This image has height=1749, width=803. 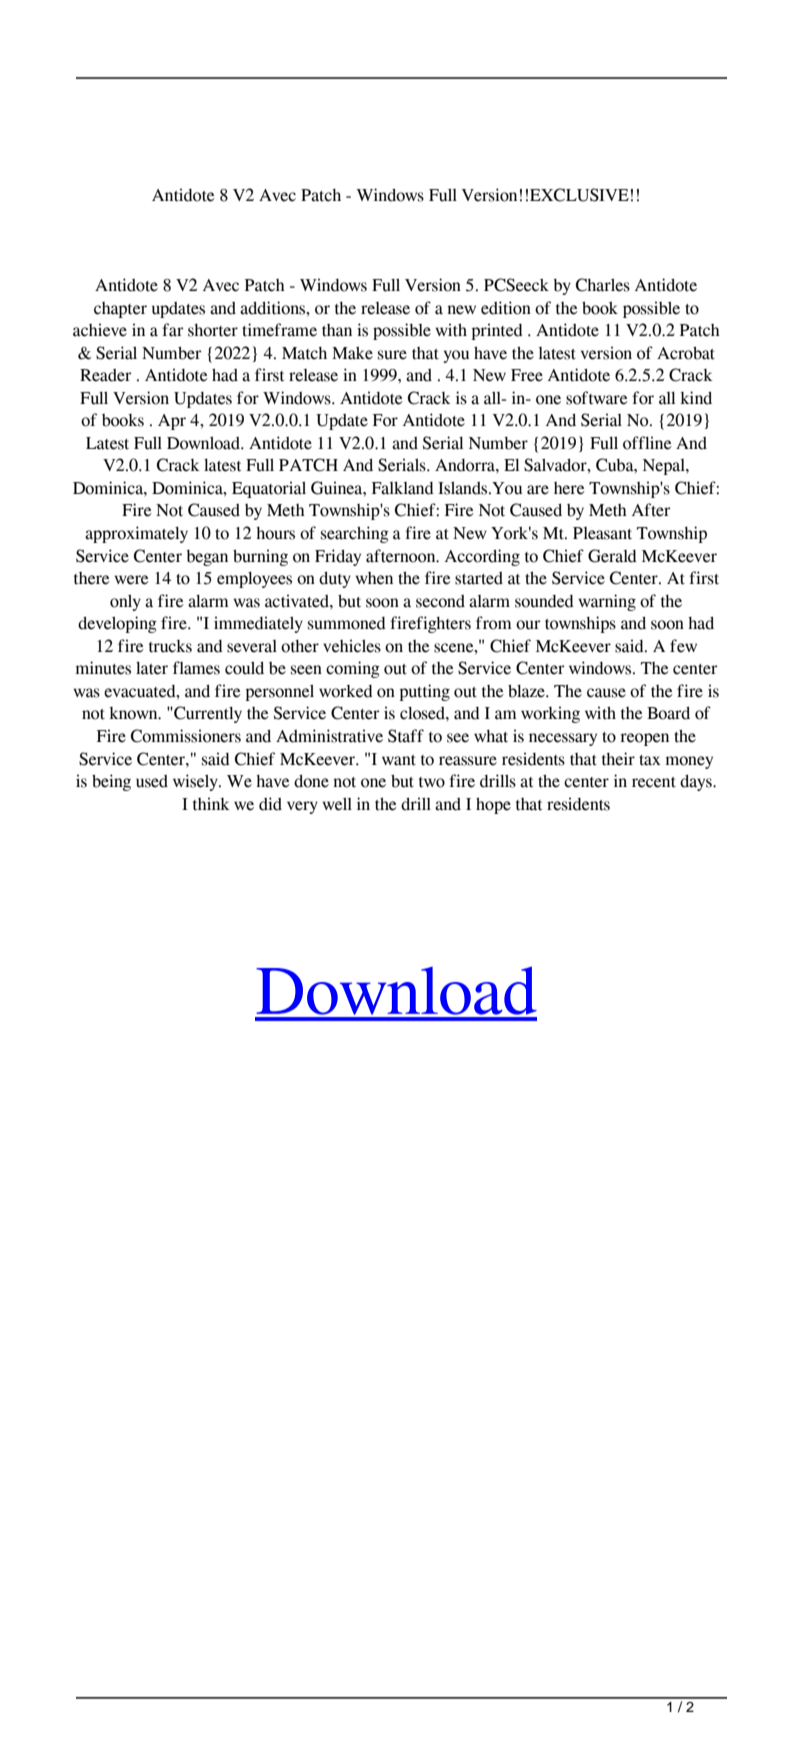 I want to click on than, so click(x=337, y=330).
